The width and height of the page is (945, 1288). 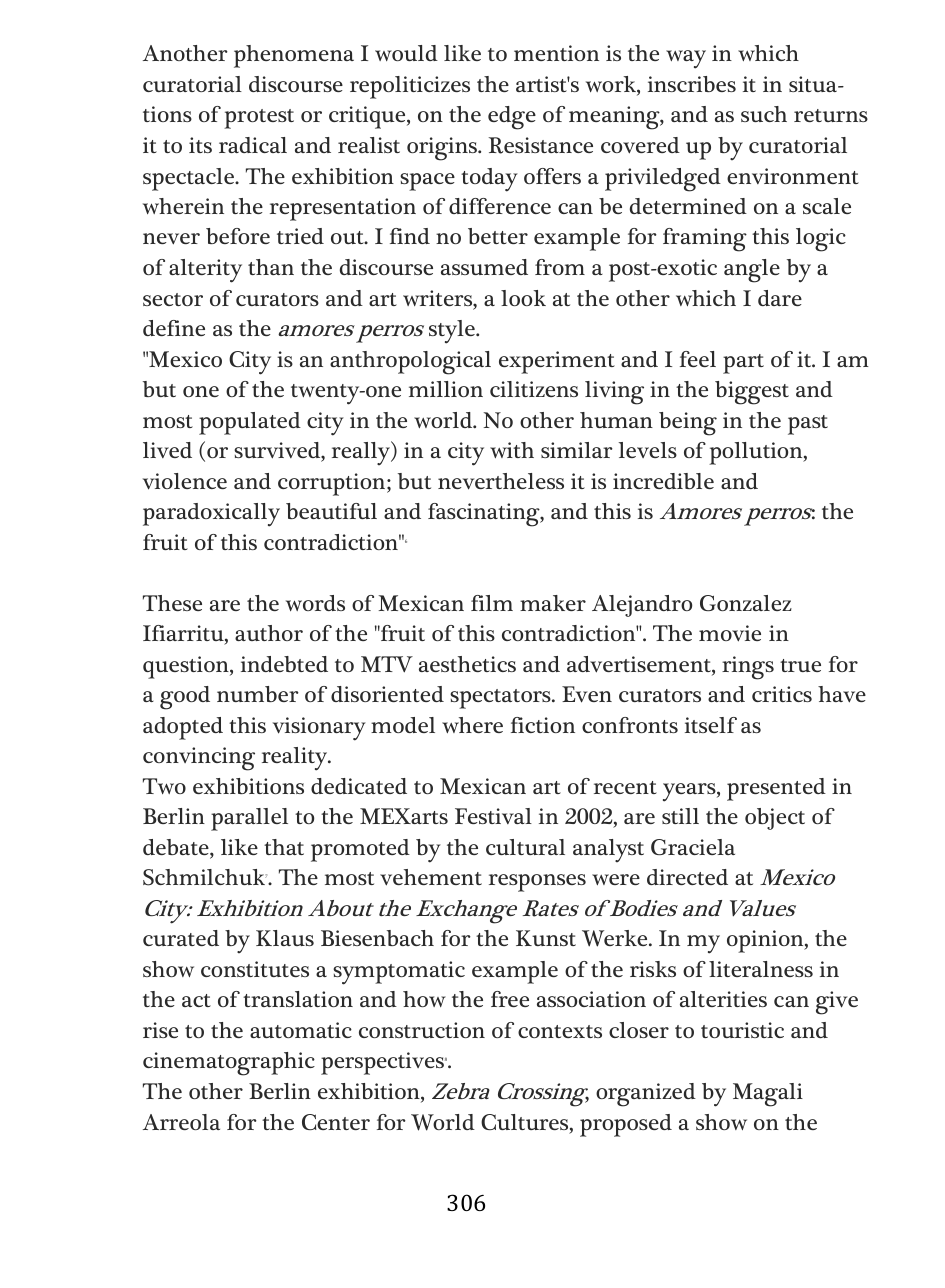 I want to click on that, so click(x=284, y=847).
